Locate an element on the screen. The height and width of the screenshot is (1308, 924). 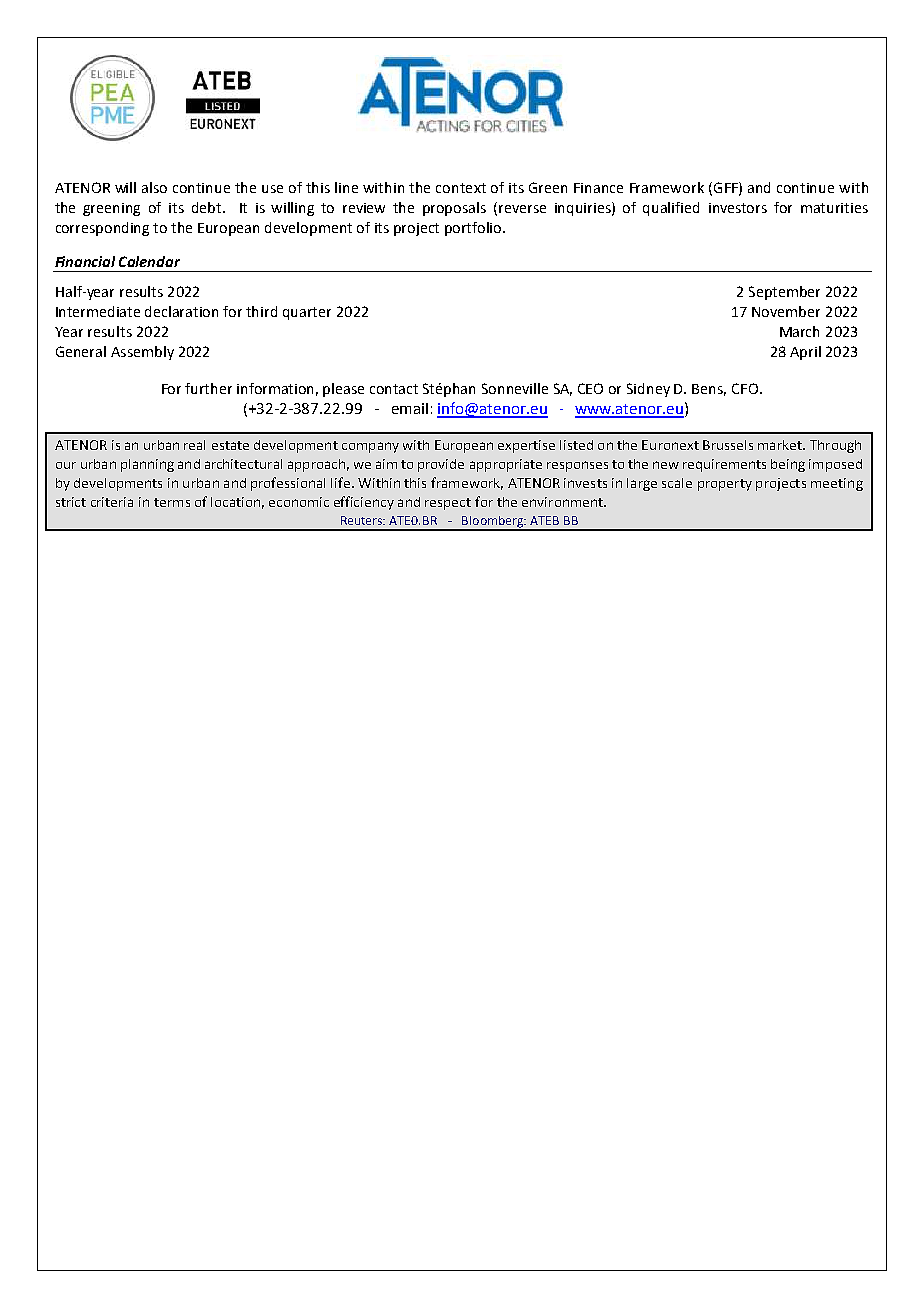
context is located at coordinates (461, 188).
